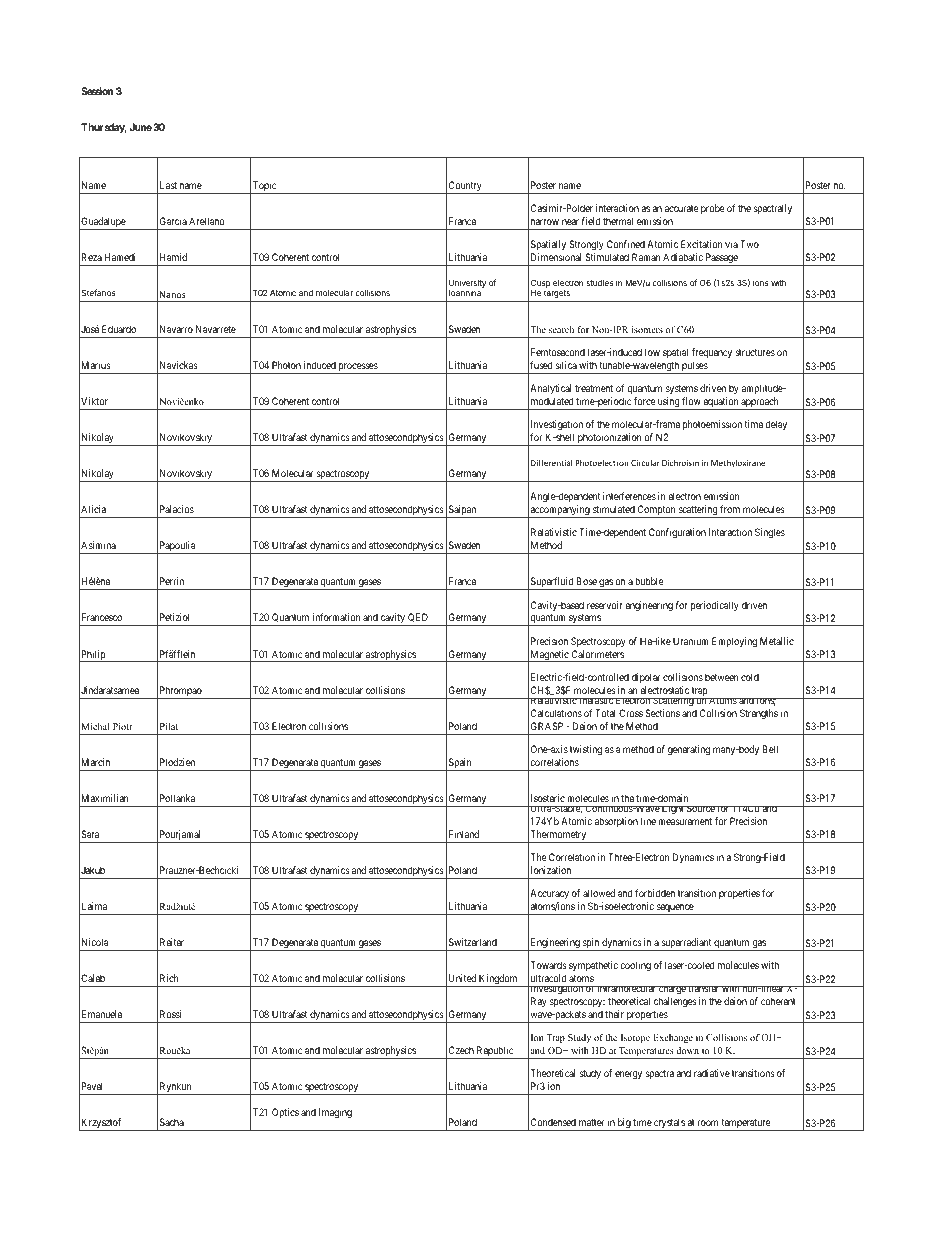 Image resolution: width=952 pixels, height=1233 pixels. What do you see at coordinates (97, 91) in the document?
I see `Session` at bounding box center [97, 91].
